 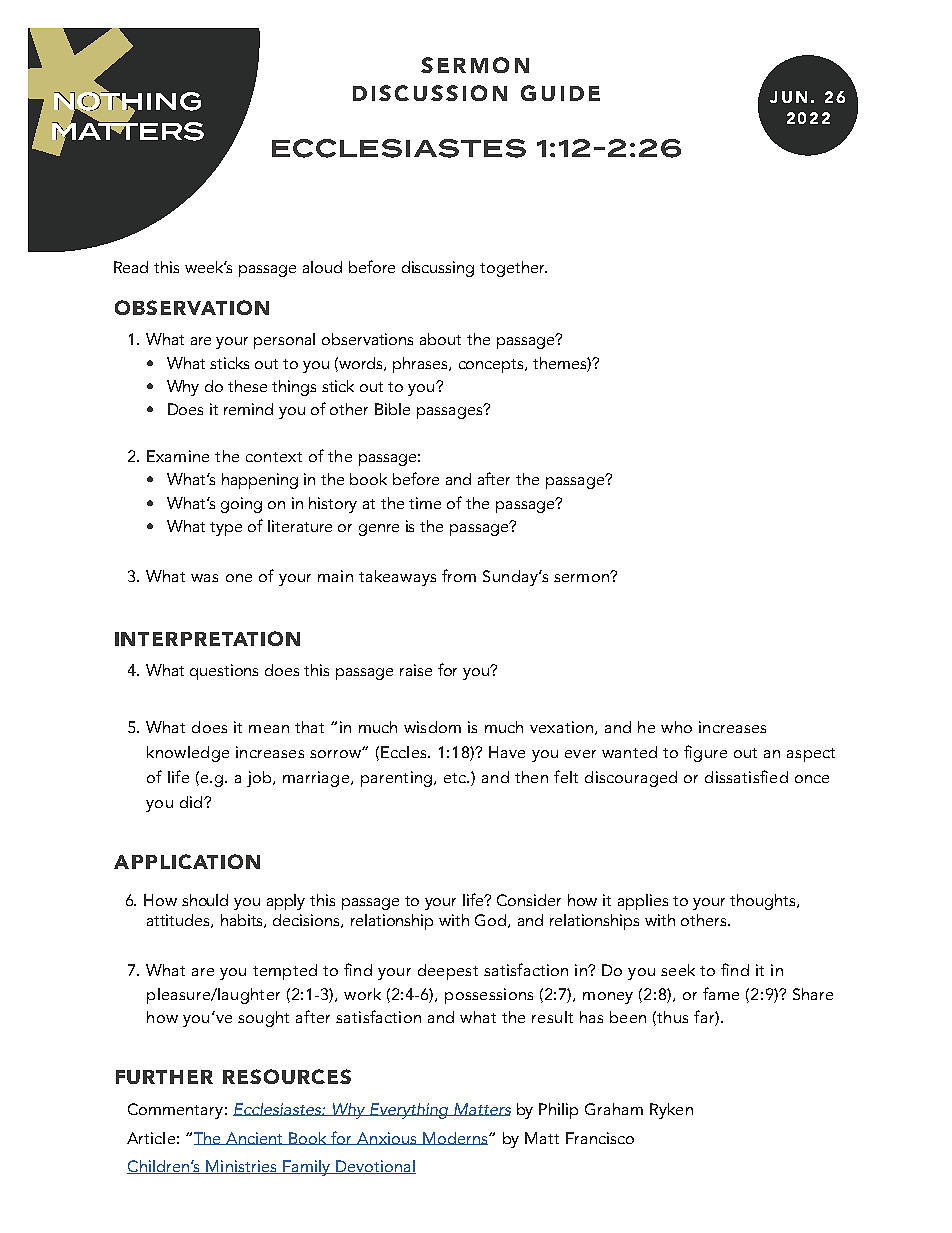 What do you see at coordinates (192, 802) in the screenshot?
I see `did` at bounding box center [192, 802].
